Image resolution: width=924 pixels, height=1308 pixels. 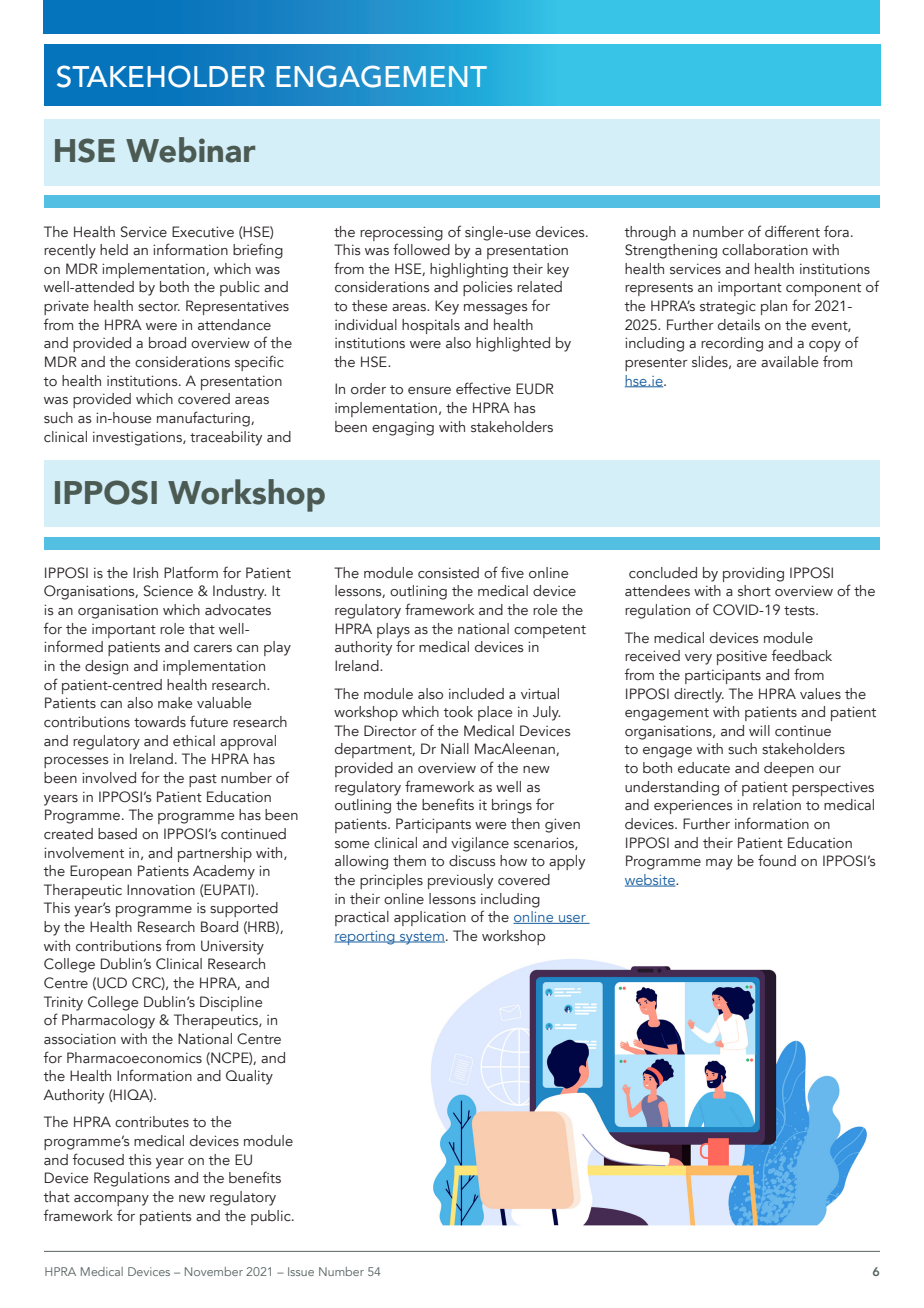 I want to click on different, so click(x=792, y=231).
